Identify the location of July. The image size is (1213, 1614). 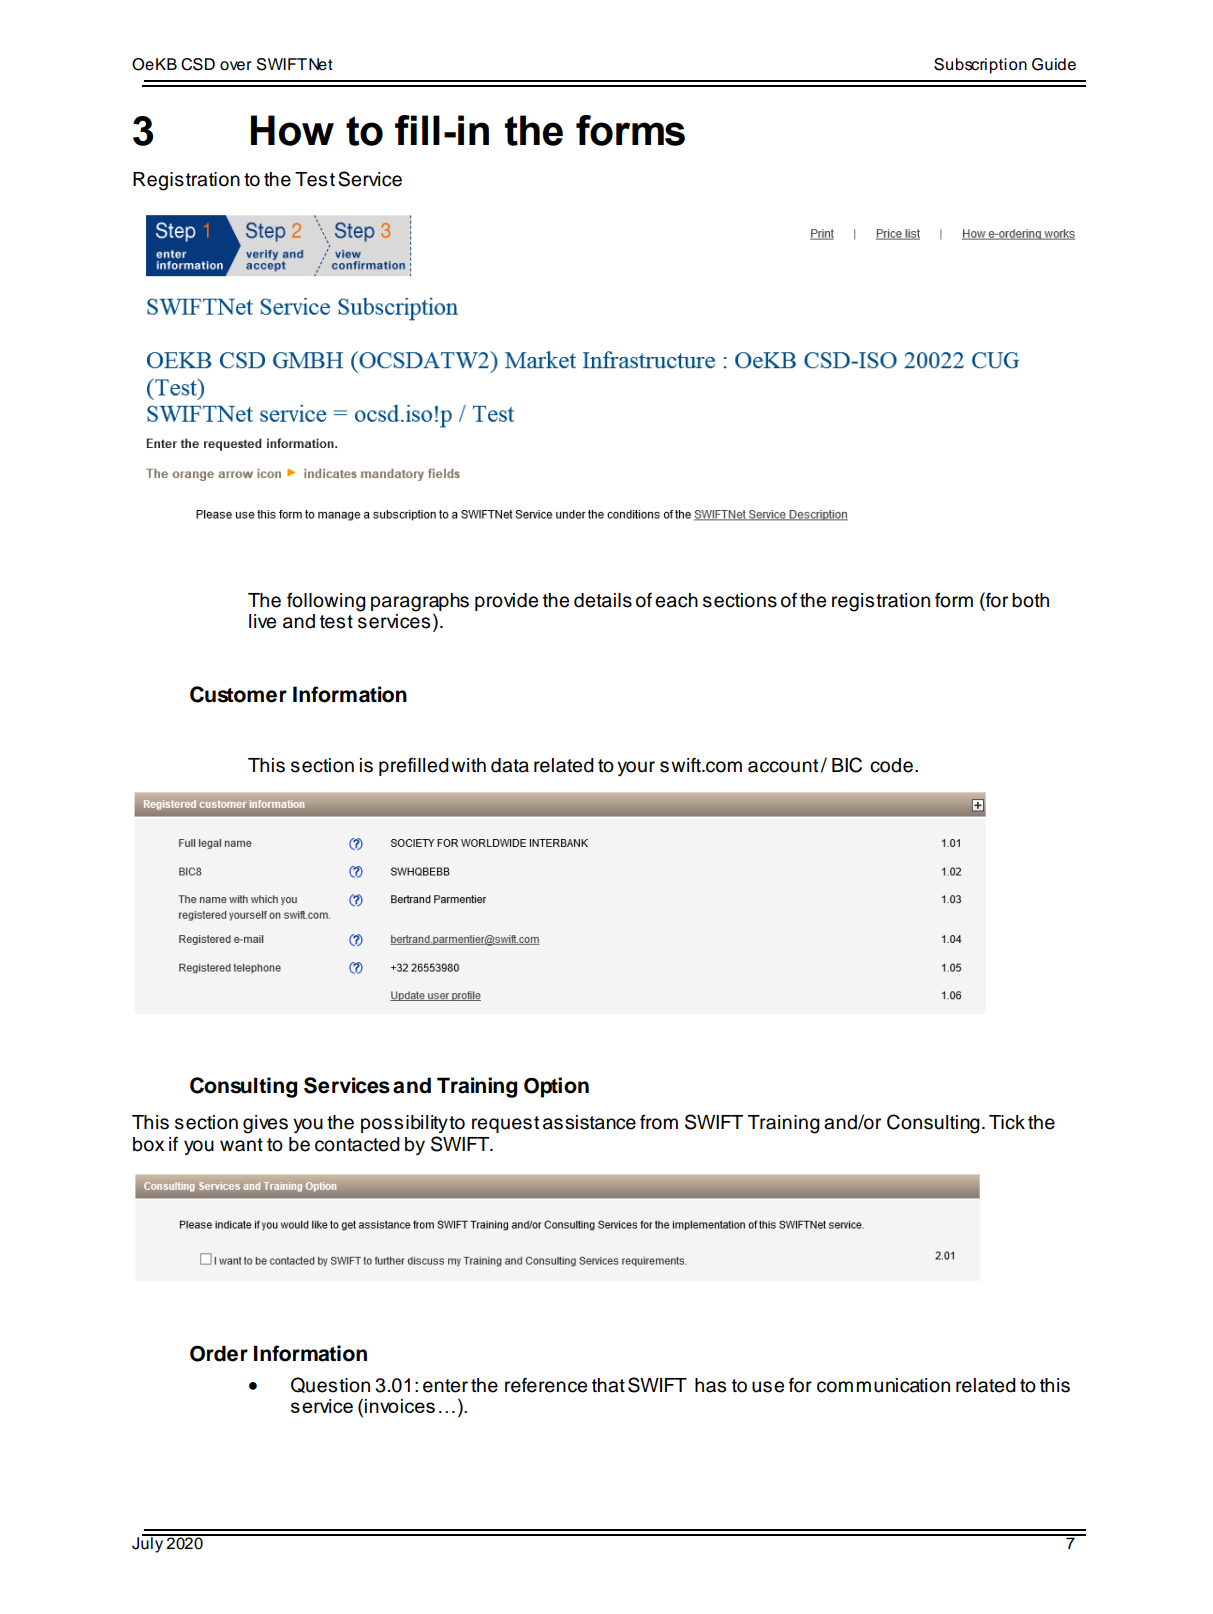
(148, 1544).
